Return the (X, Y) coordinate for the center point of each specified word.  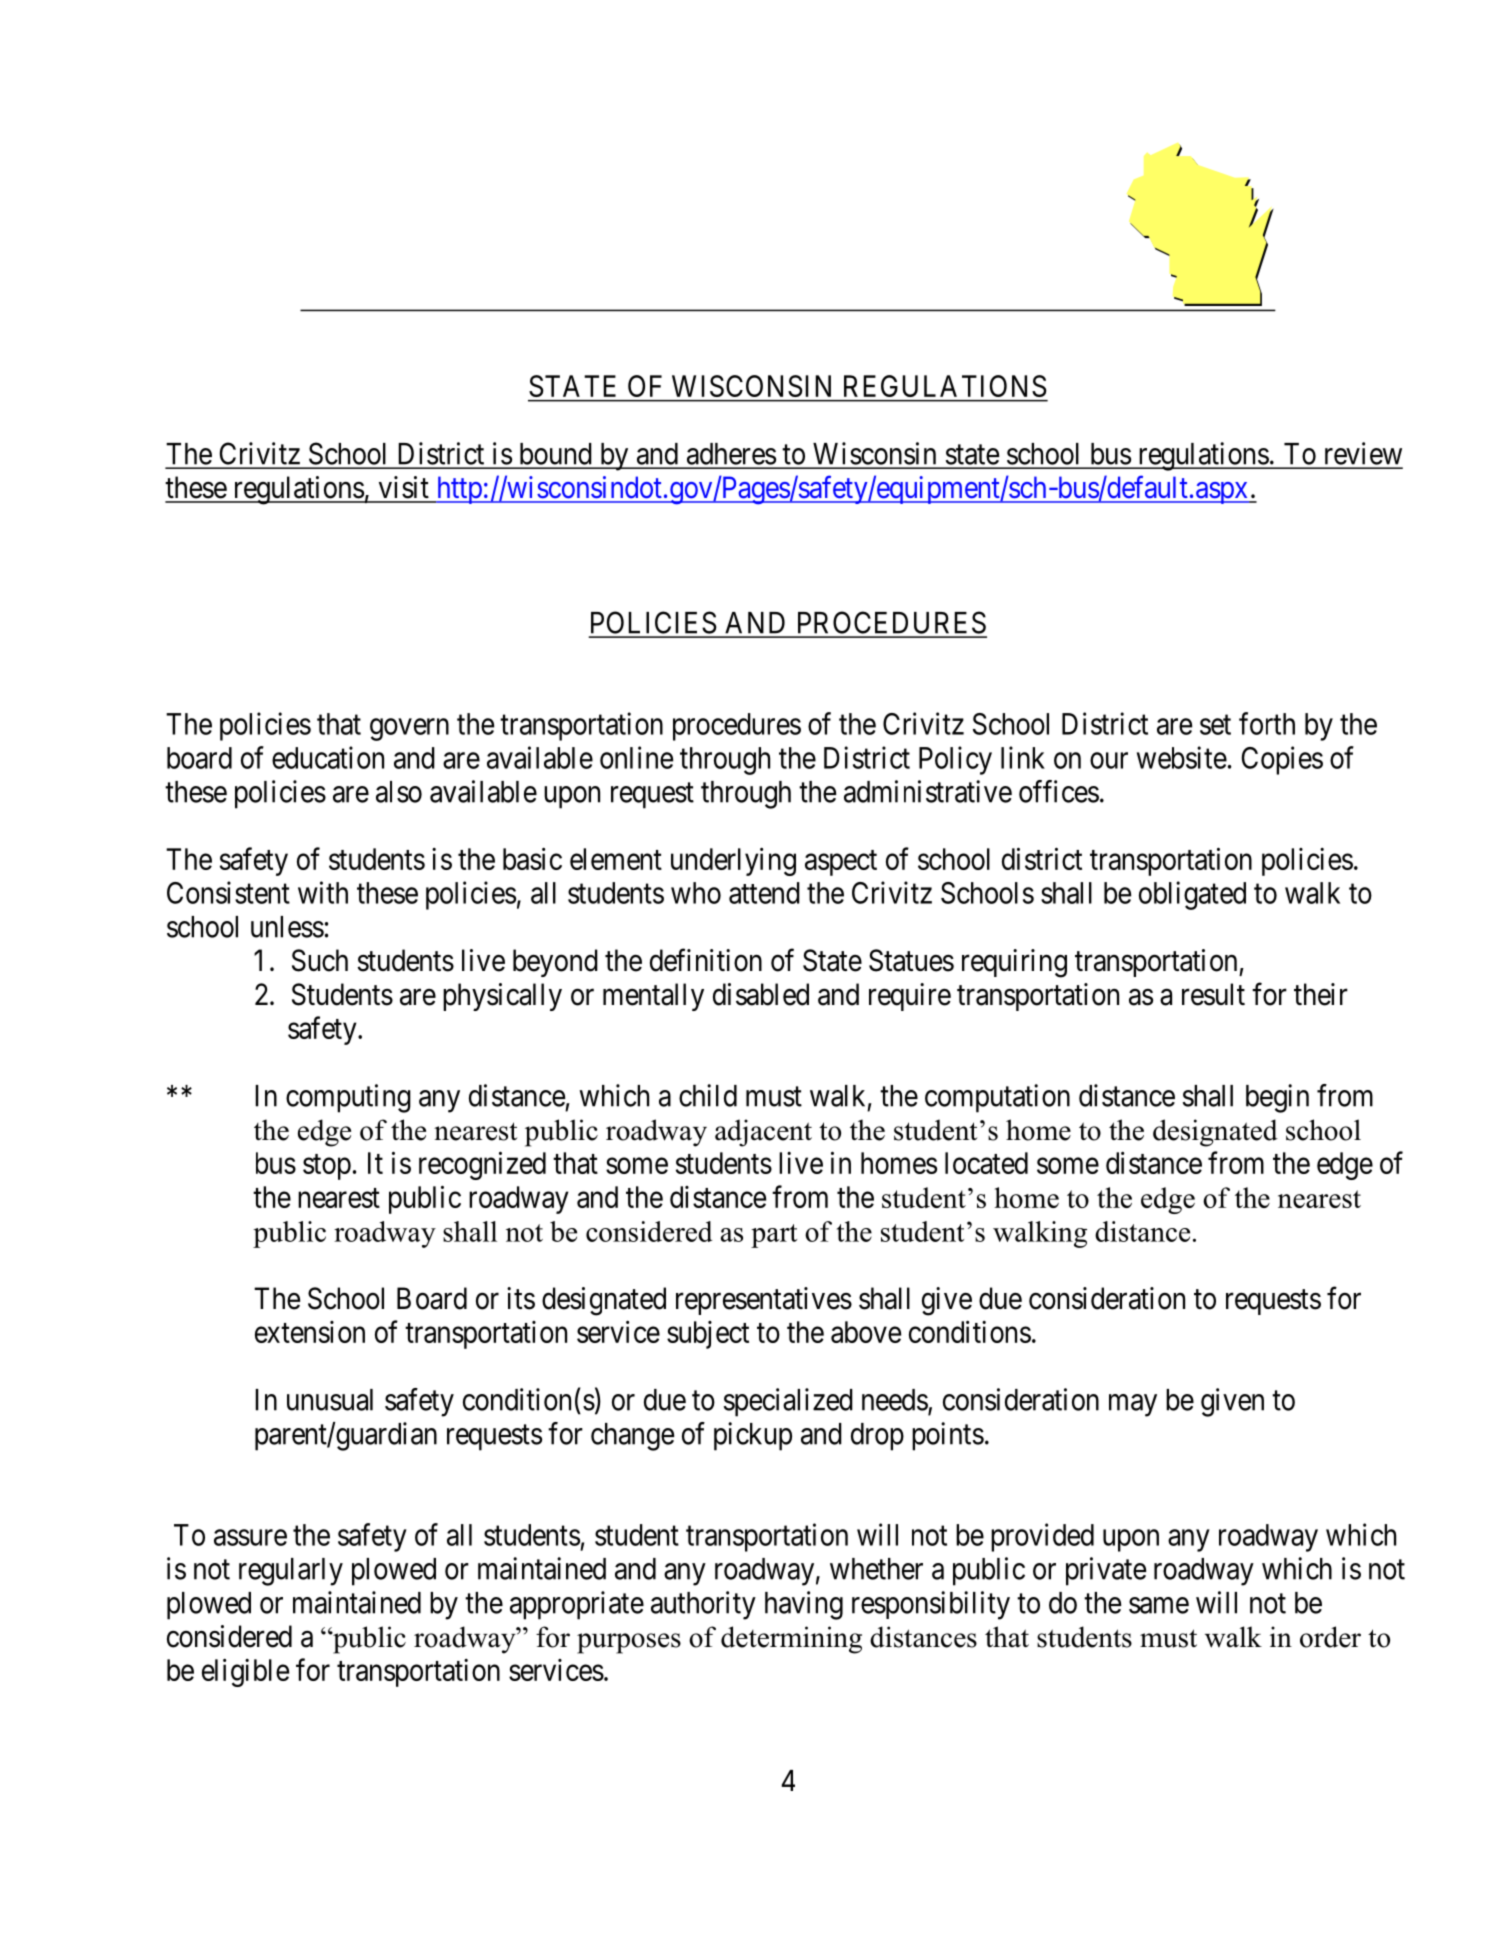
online (636, 757)
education (328, 757)
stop (327, 1167)
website (1182, 757)
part (774, 1236)
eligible (245, 1672)
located (986, 1163)
